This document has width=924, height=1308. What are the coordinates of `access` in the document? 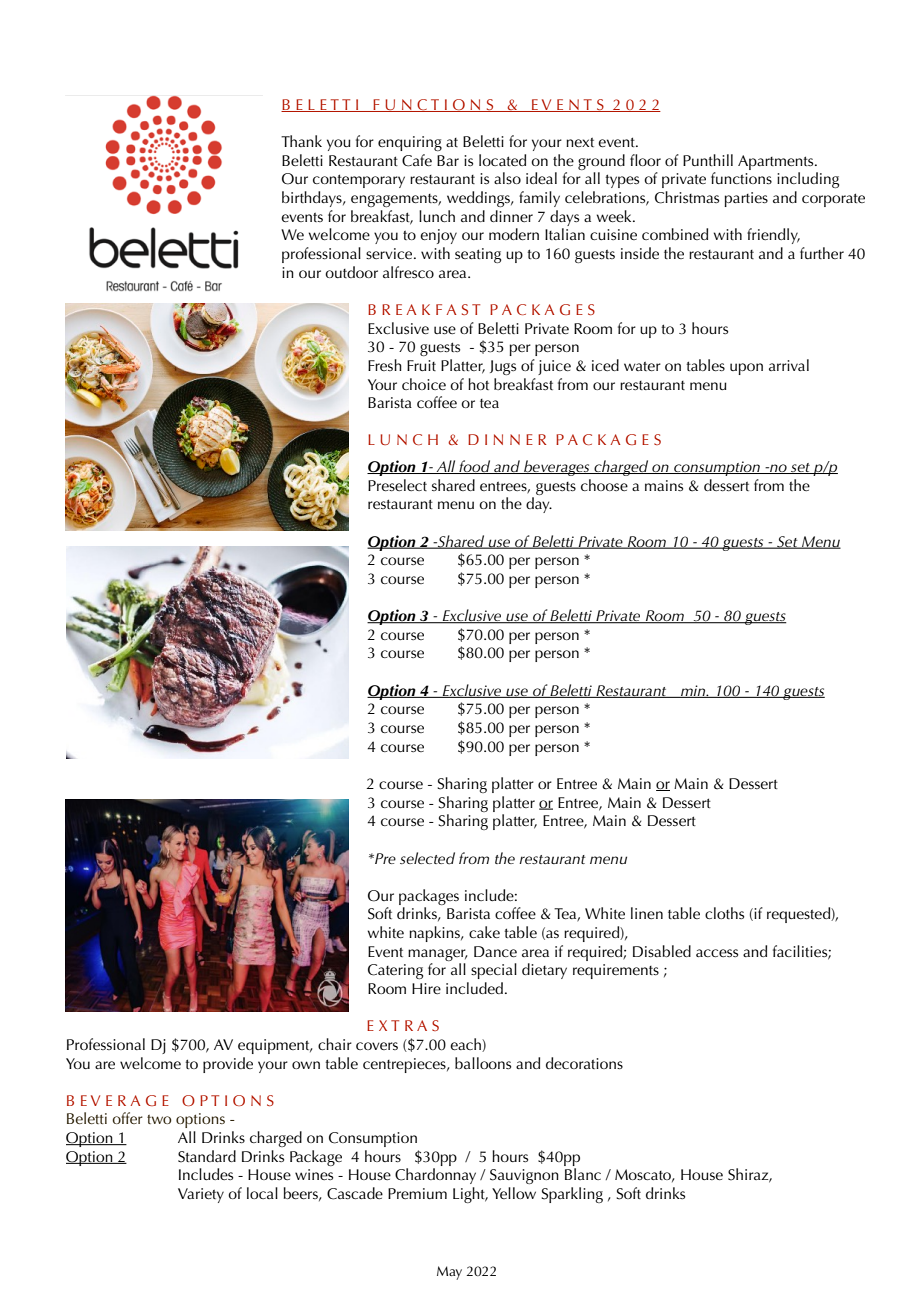 It's located at (717, 953).
